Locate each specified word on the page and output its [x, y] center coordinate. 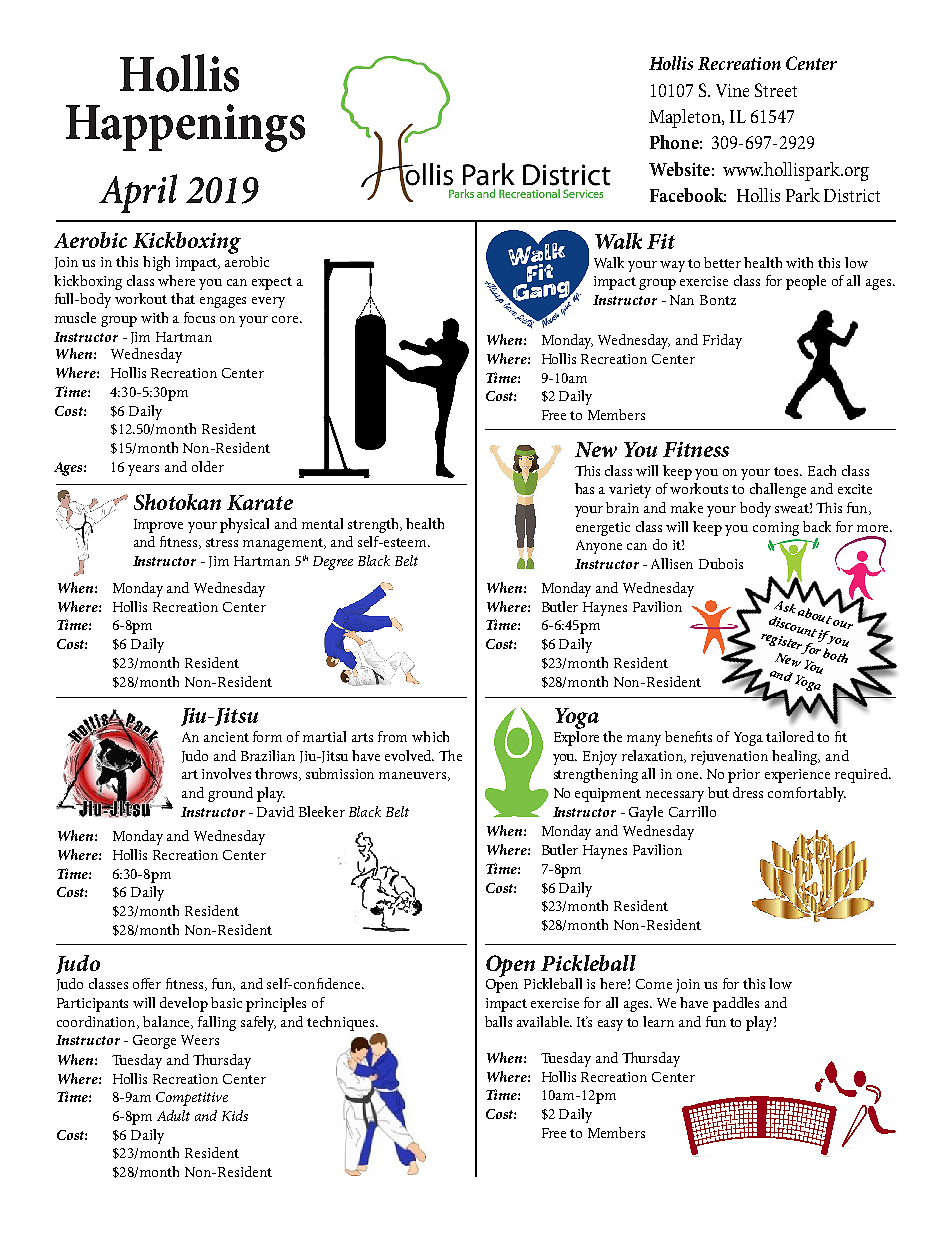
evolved [409, 755]
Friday [722, 341]
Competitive [192, 1099]
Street [776, 90]
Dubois [721, 563]
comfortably [807, 794]
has [584, 488]
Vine [732, 90]
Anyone [599, 547]
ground [230, 794]
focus [199, 317]
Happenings [185, 128]
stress [222, 542]
